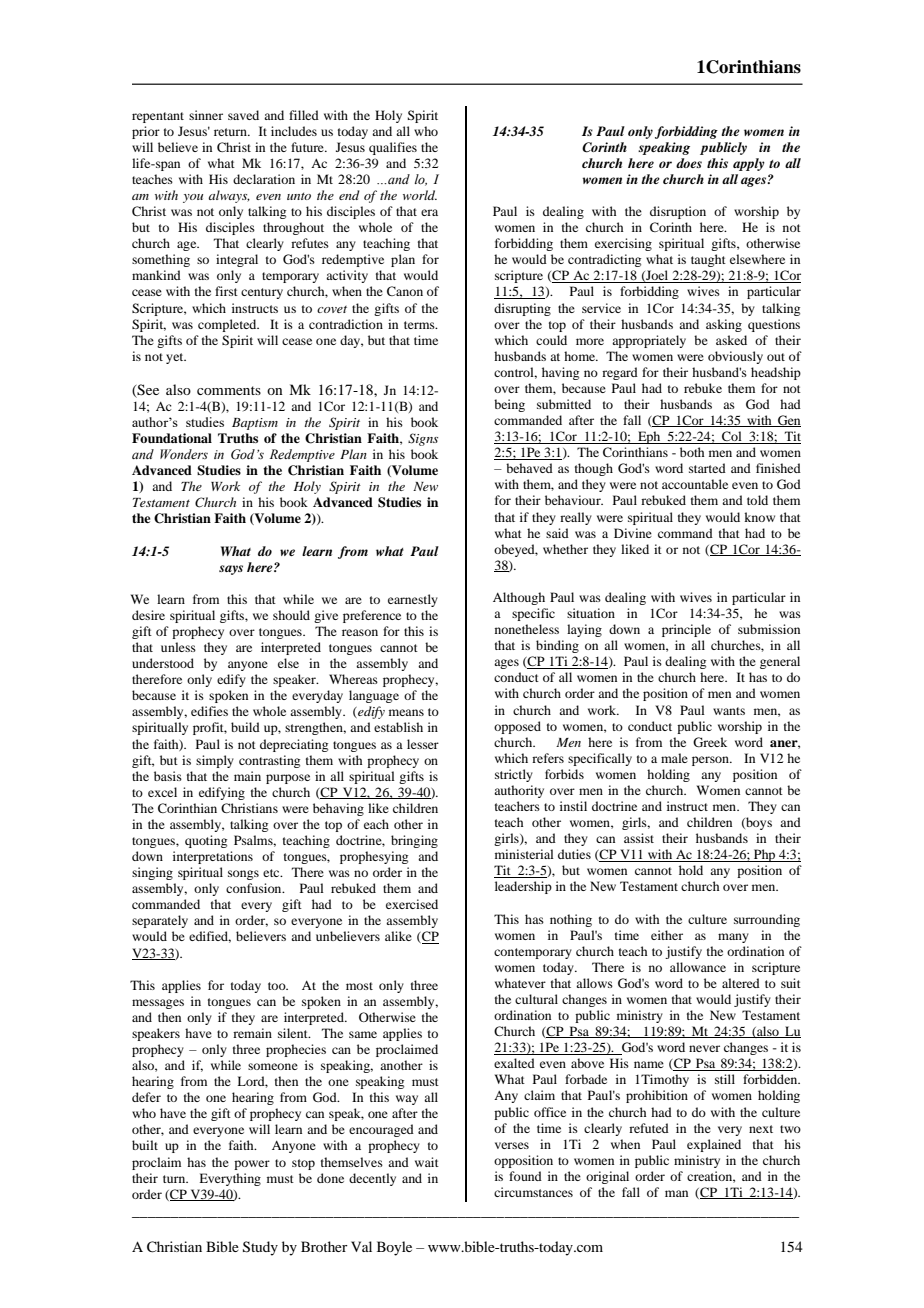  Describe the element at coordinates (533, 1192) in the image. I see `circumstances` at that location.
